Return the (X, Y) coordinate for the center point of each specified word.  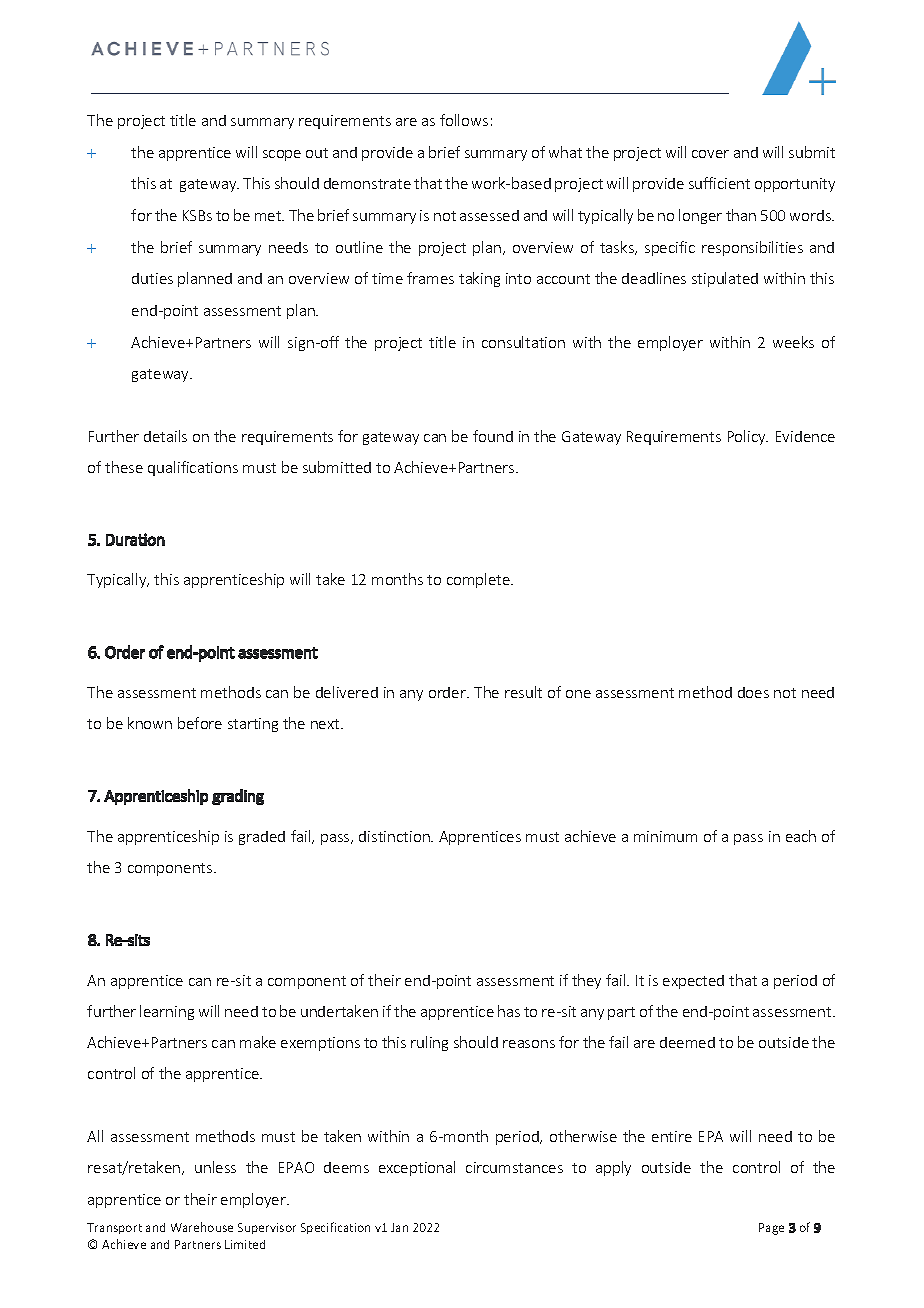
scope (282, 155)
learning (167, 1012)
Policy (748, 437)
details (165, 436)
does (753, 692)
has (509, 1011)
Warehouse (202, 1227)
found (493, 436)
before (200, 723)
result (523, 692)
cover (710, 154)
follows (464, 120)
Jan (399, 1227)
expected (693, 982)
